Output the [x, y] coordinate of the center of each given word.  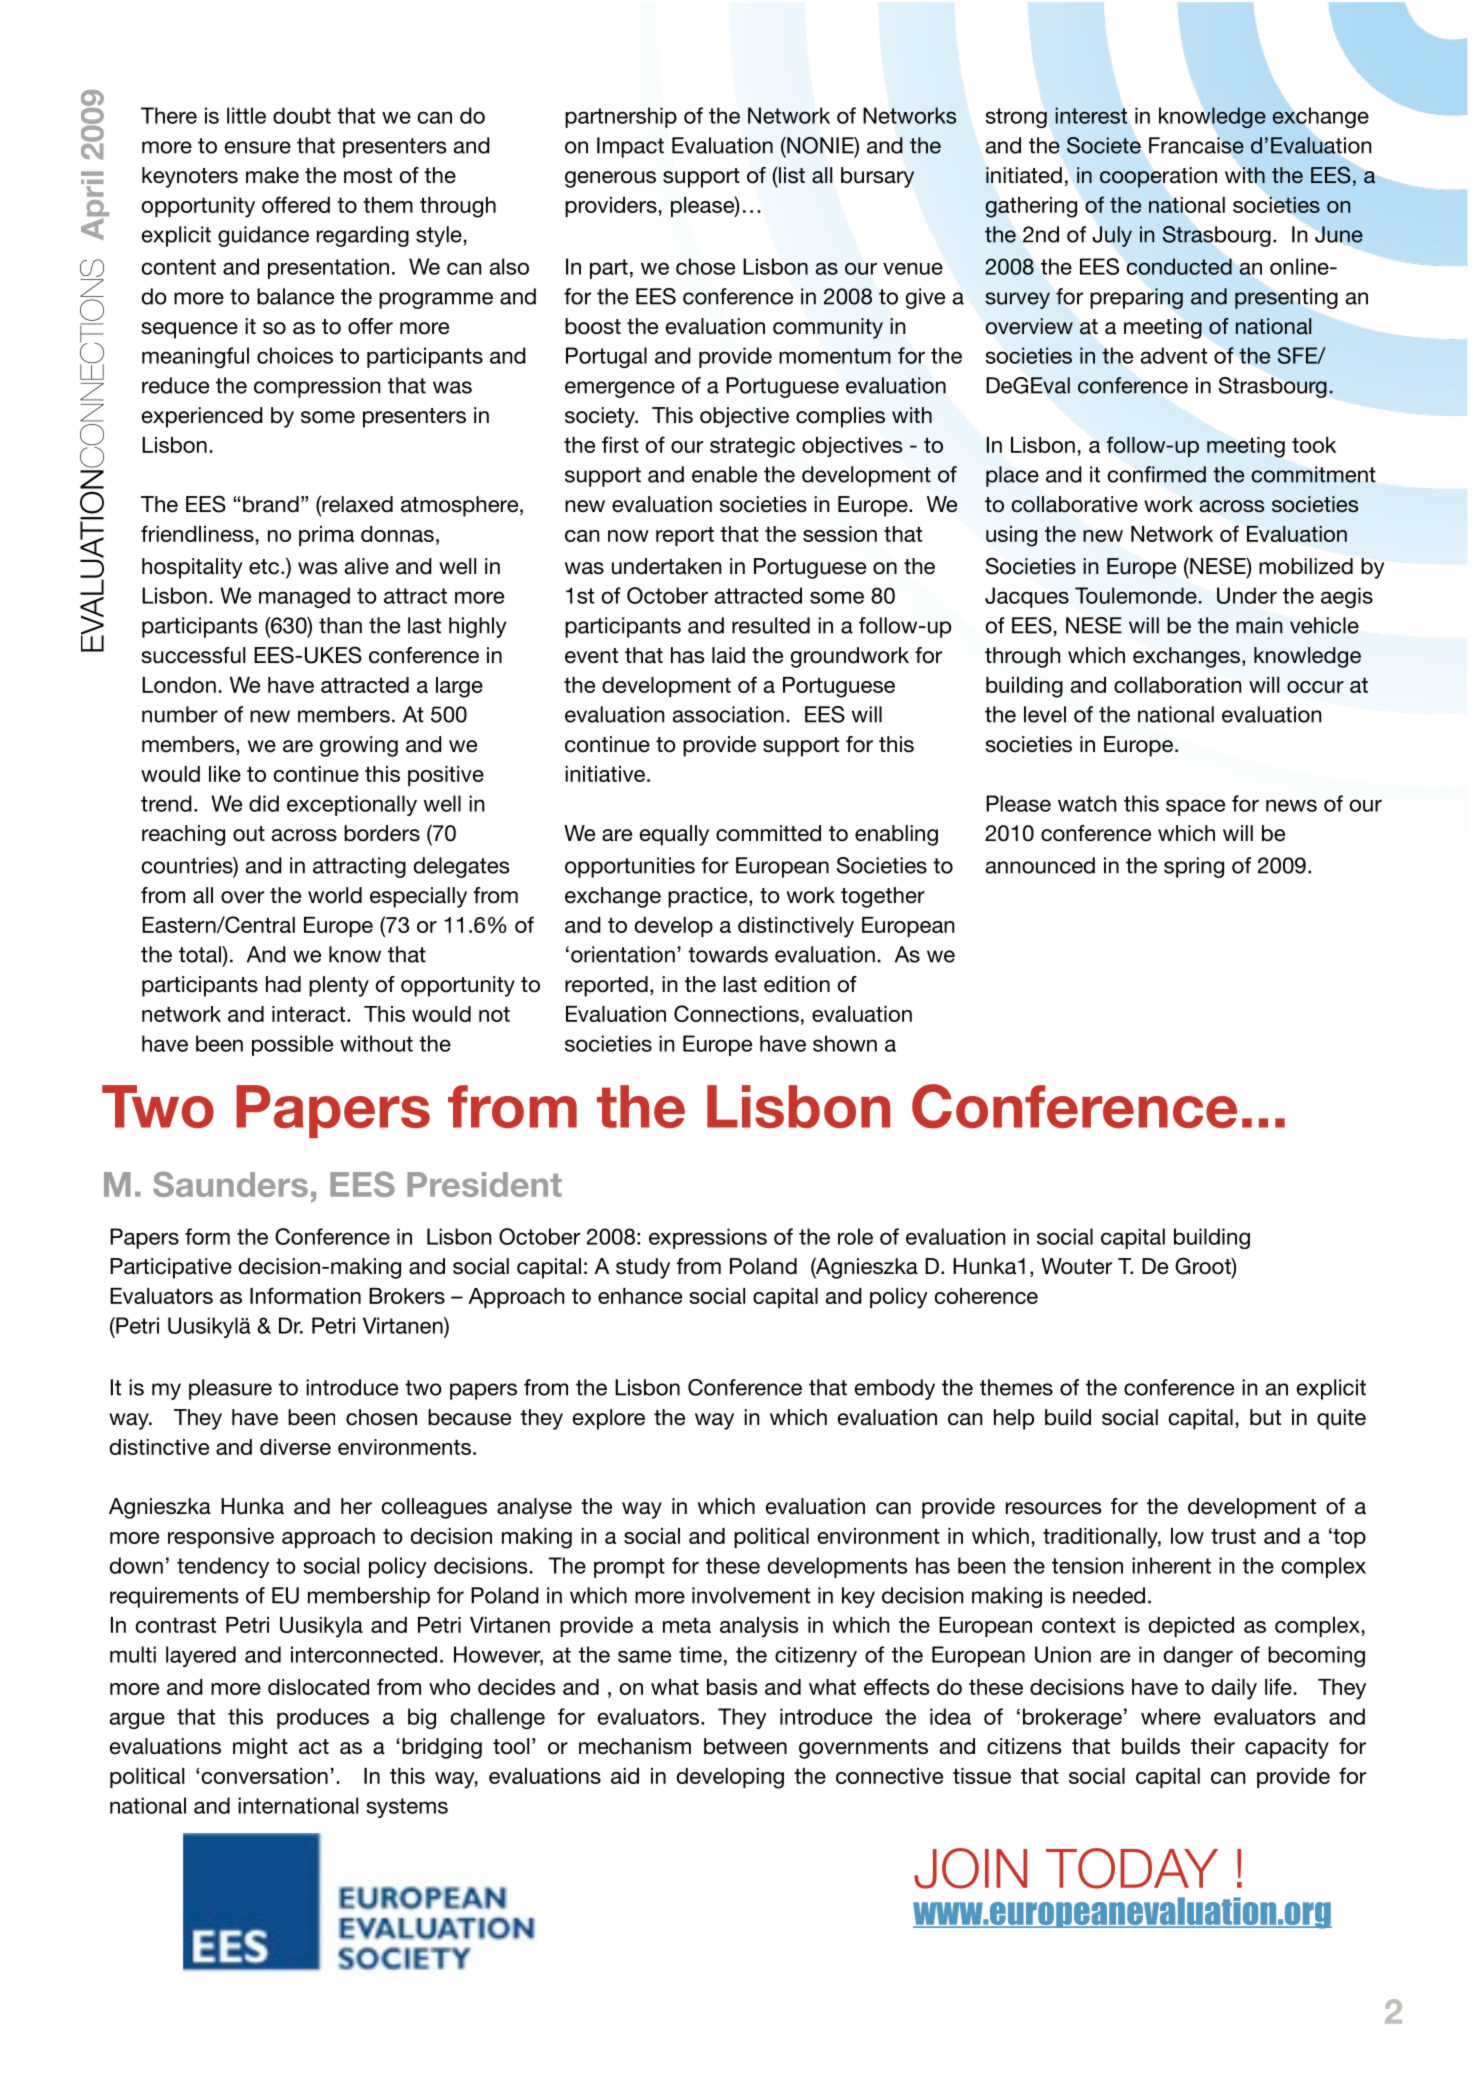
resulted [771, 625]
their [1213, 1746]
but [1265, 1417]
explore [609, 1419]
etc [264, 567]
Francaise [1196, 145]
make [272, 175]
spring [1194, 867]
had [283, 984]
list [791, 175]
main [1259, 625]
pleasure [230, 1389]
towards [728, 954]
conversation [265, 1776]
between [745, 1746]
